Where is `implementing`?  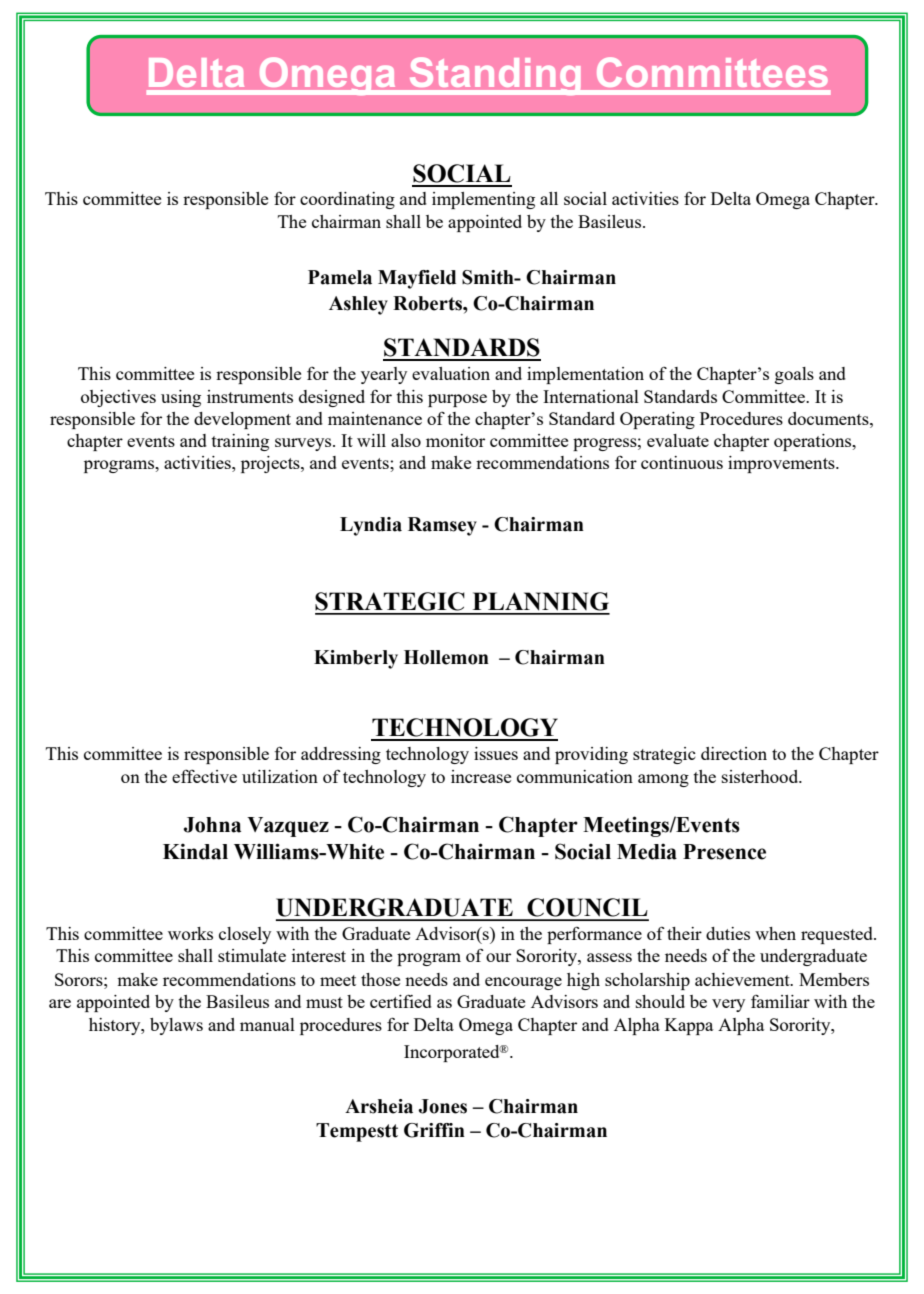
implementing is located at coordinates (483, 200).
